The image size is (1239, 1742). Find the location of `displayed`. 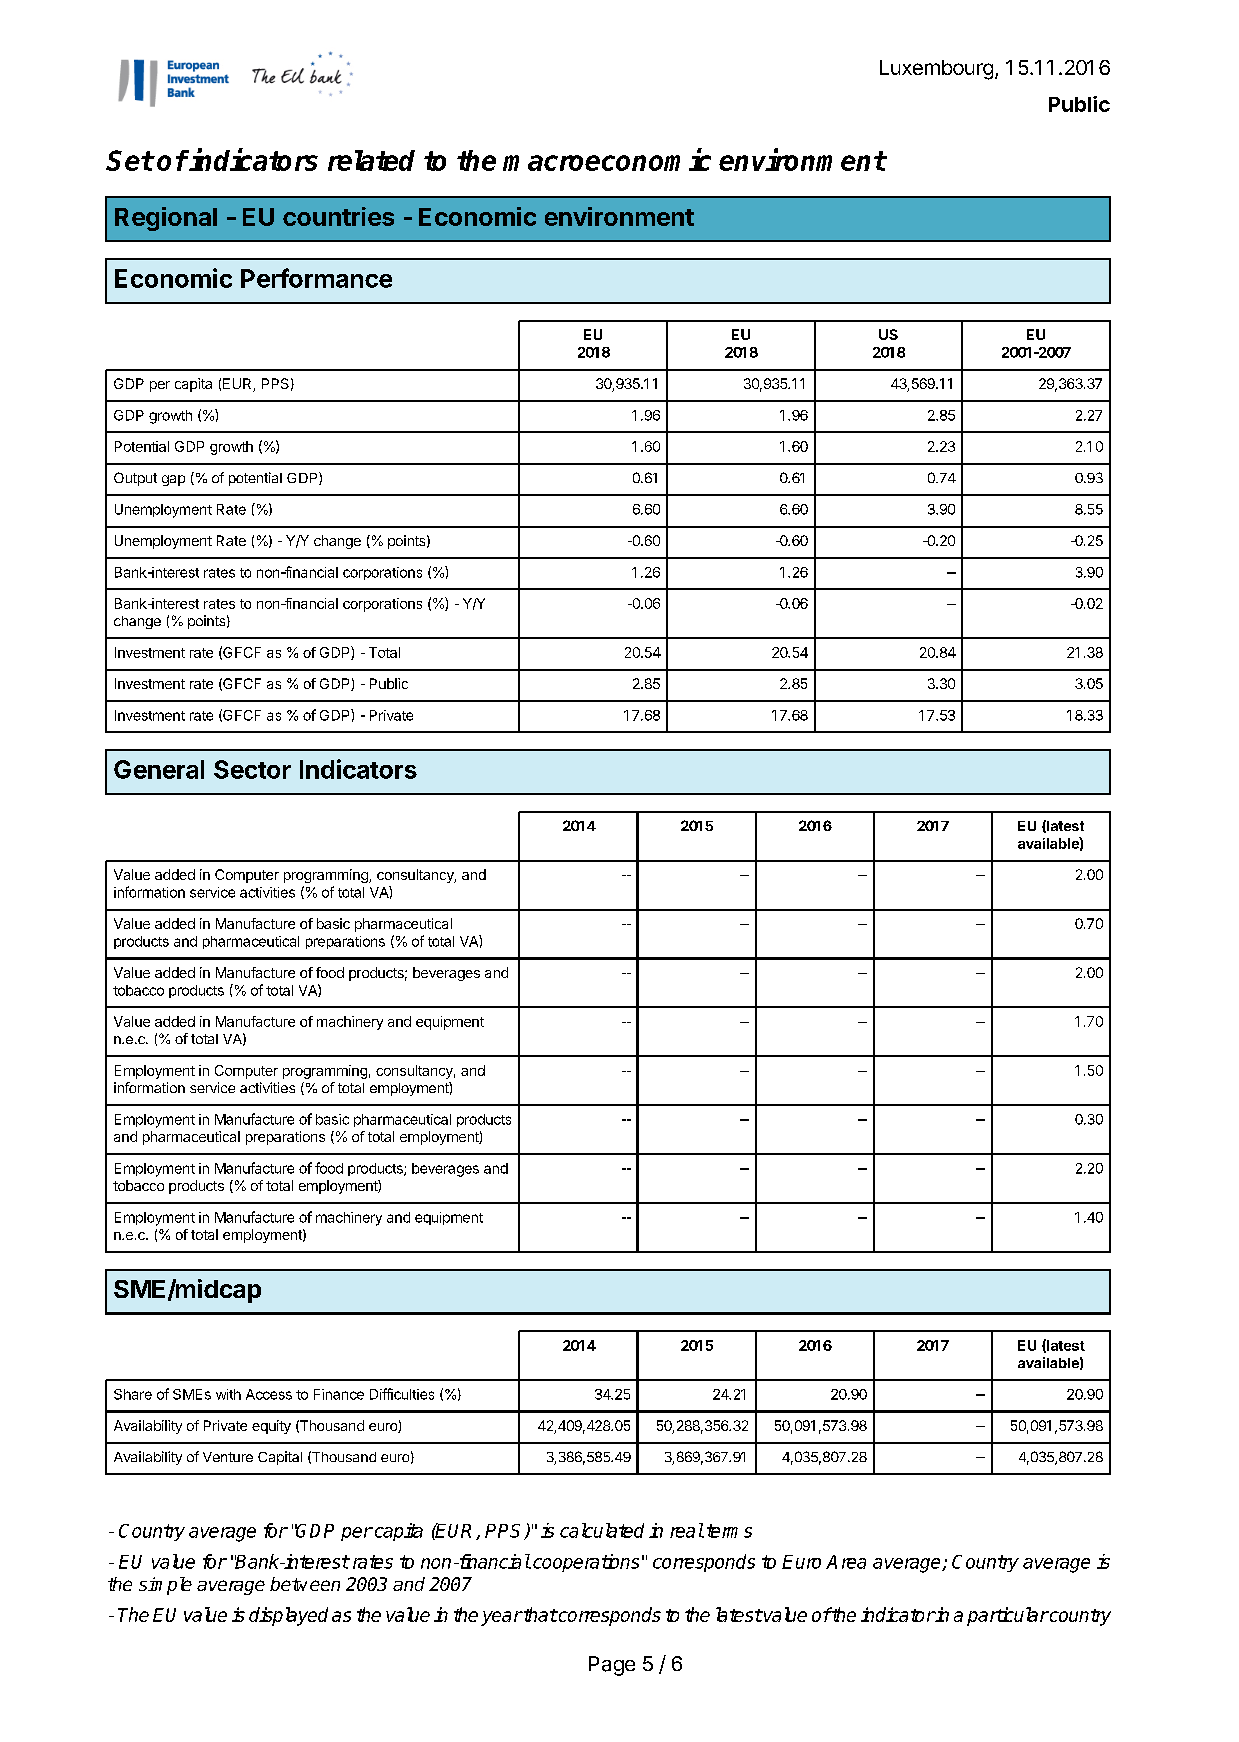

displayed is located at coordinates (288, 1616).
